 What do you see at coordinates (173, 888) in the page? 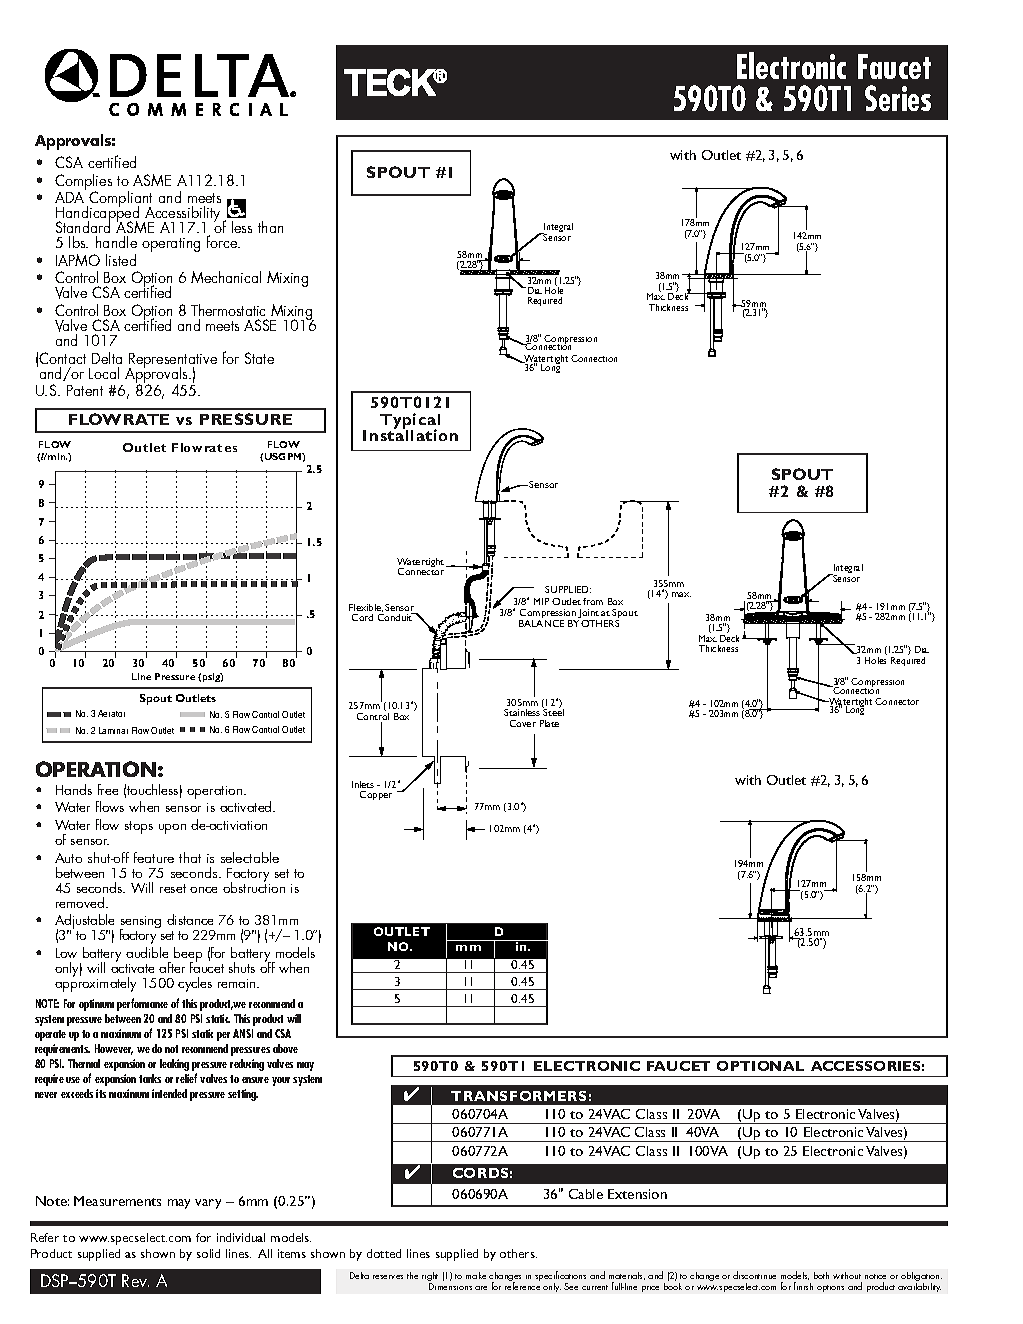
I see `reset` at bounding box center [173, 888].
